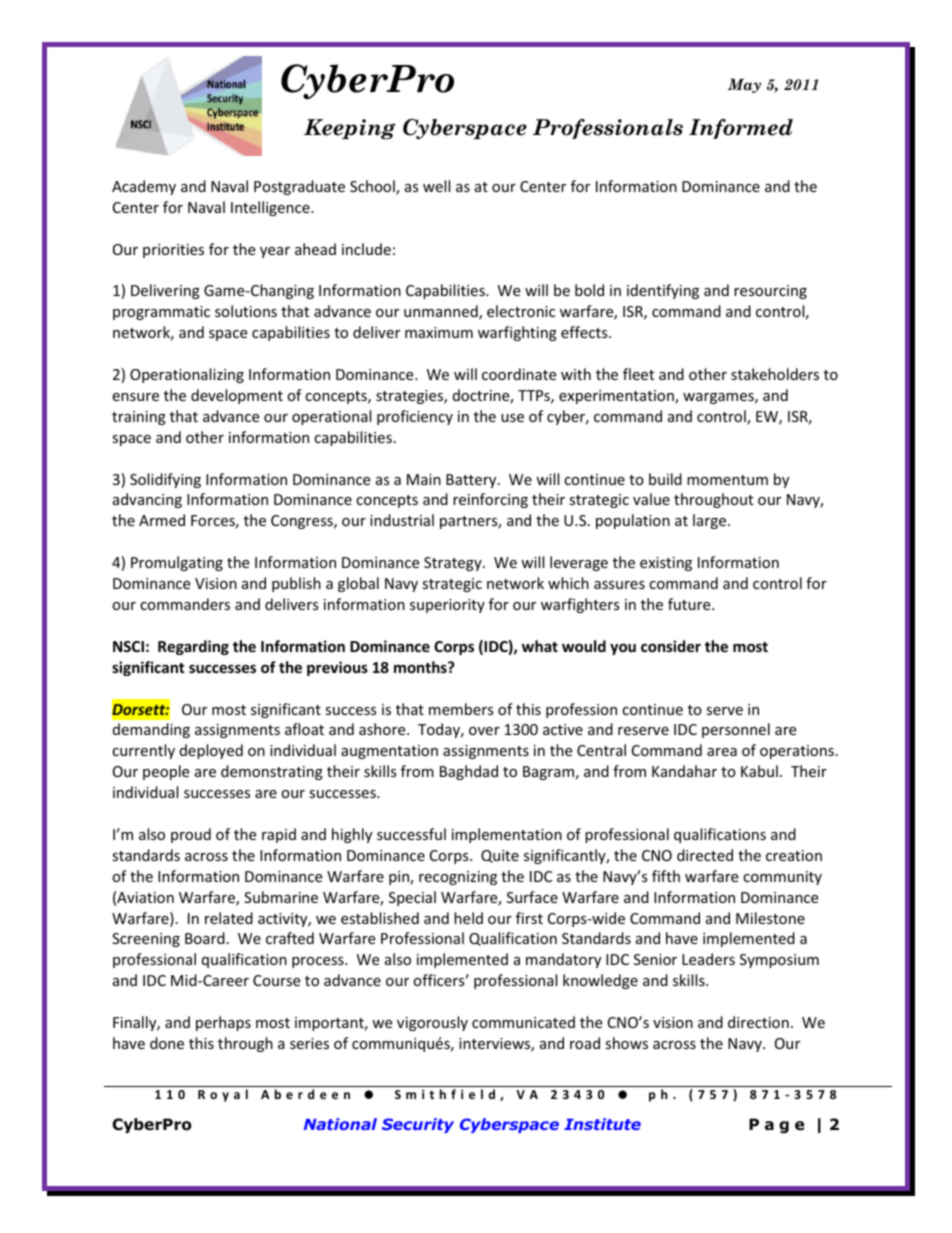 This screenshot has height=1233, width=952. Describe the element at coordinates (144, 187) in the screenshot. I see `Academy` at that location.
